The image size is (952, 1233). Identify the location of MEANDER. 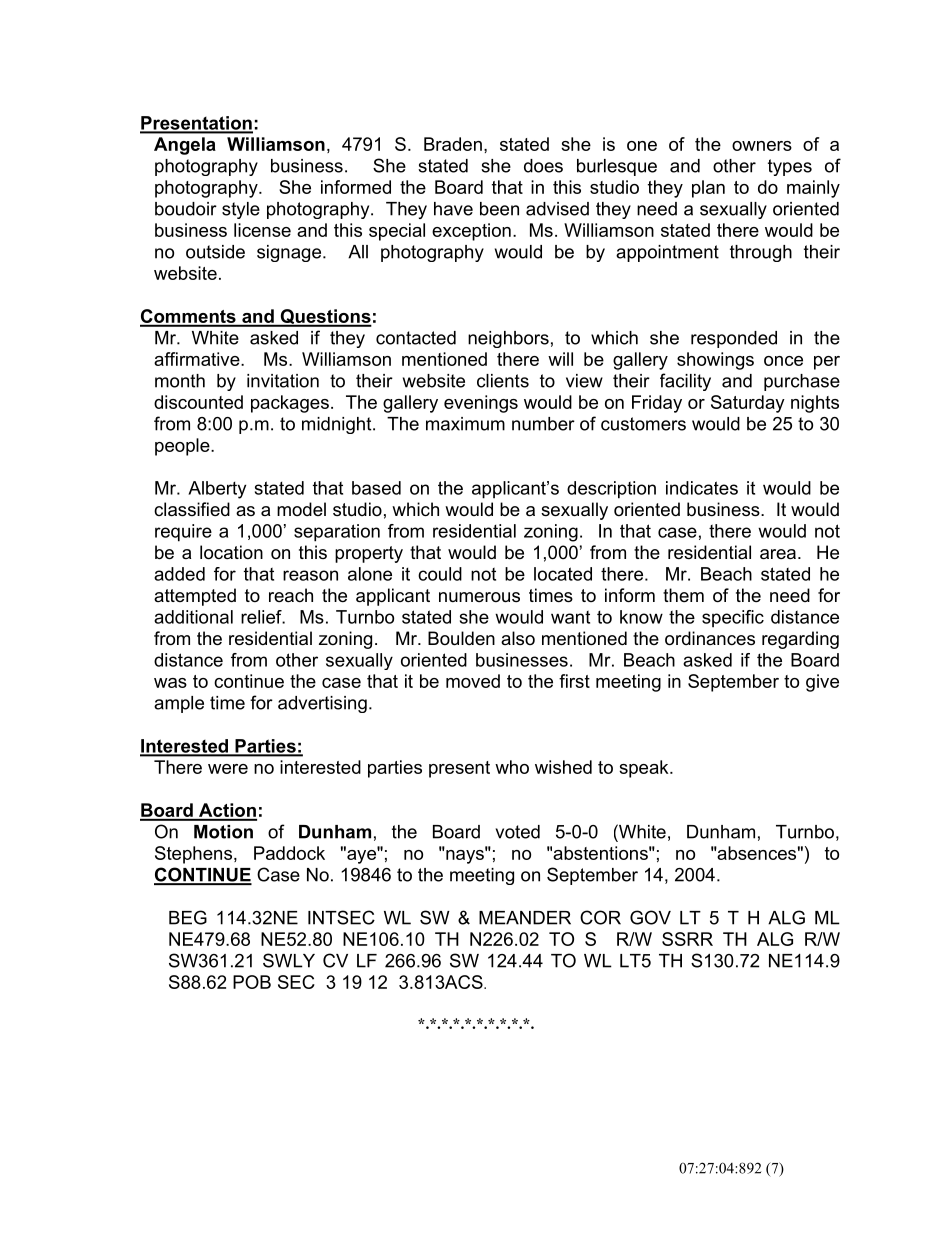
(525, 918).
